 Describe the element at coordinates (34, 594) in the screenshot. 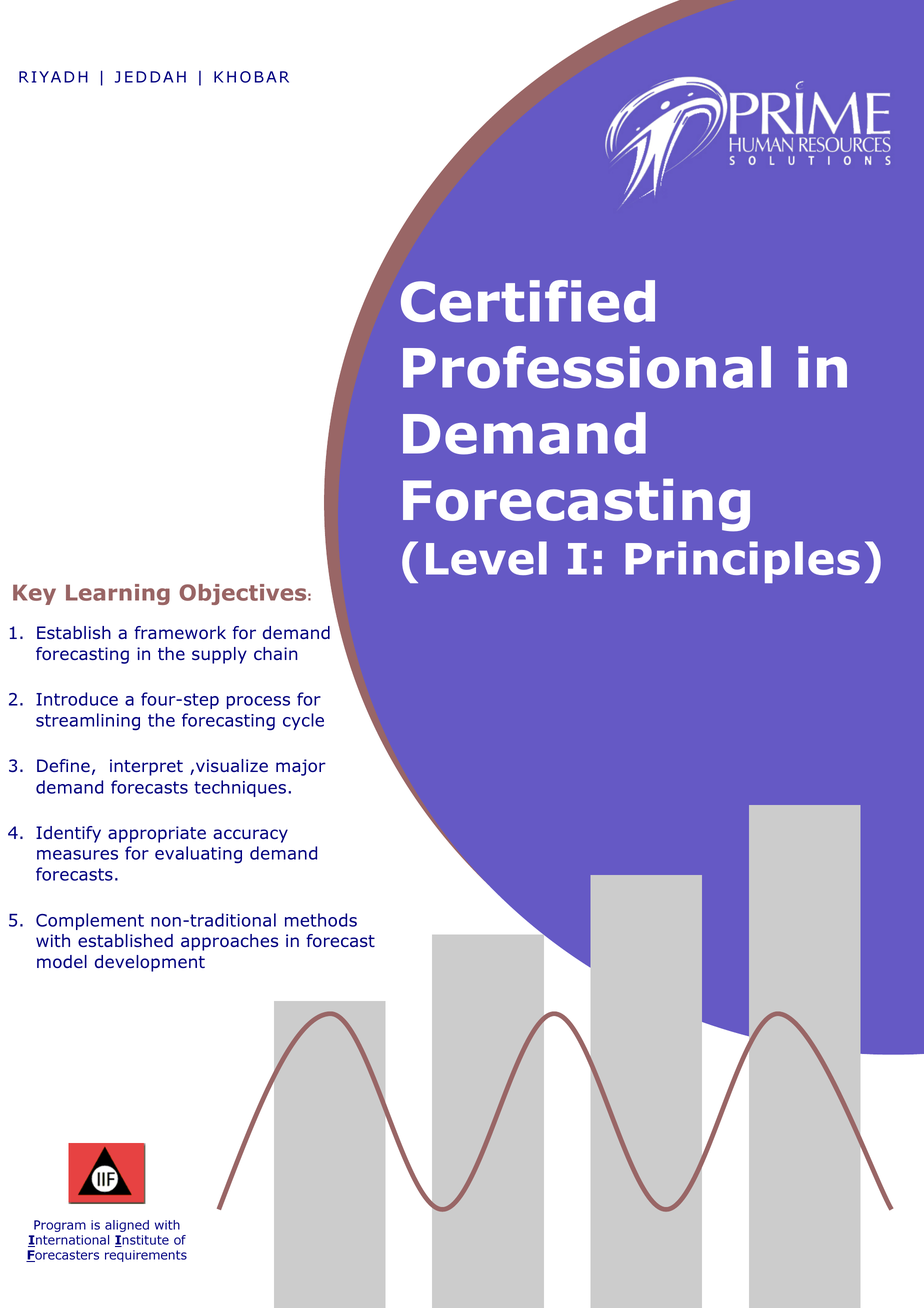

I see `Key` at that location.
